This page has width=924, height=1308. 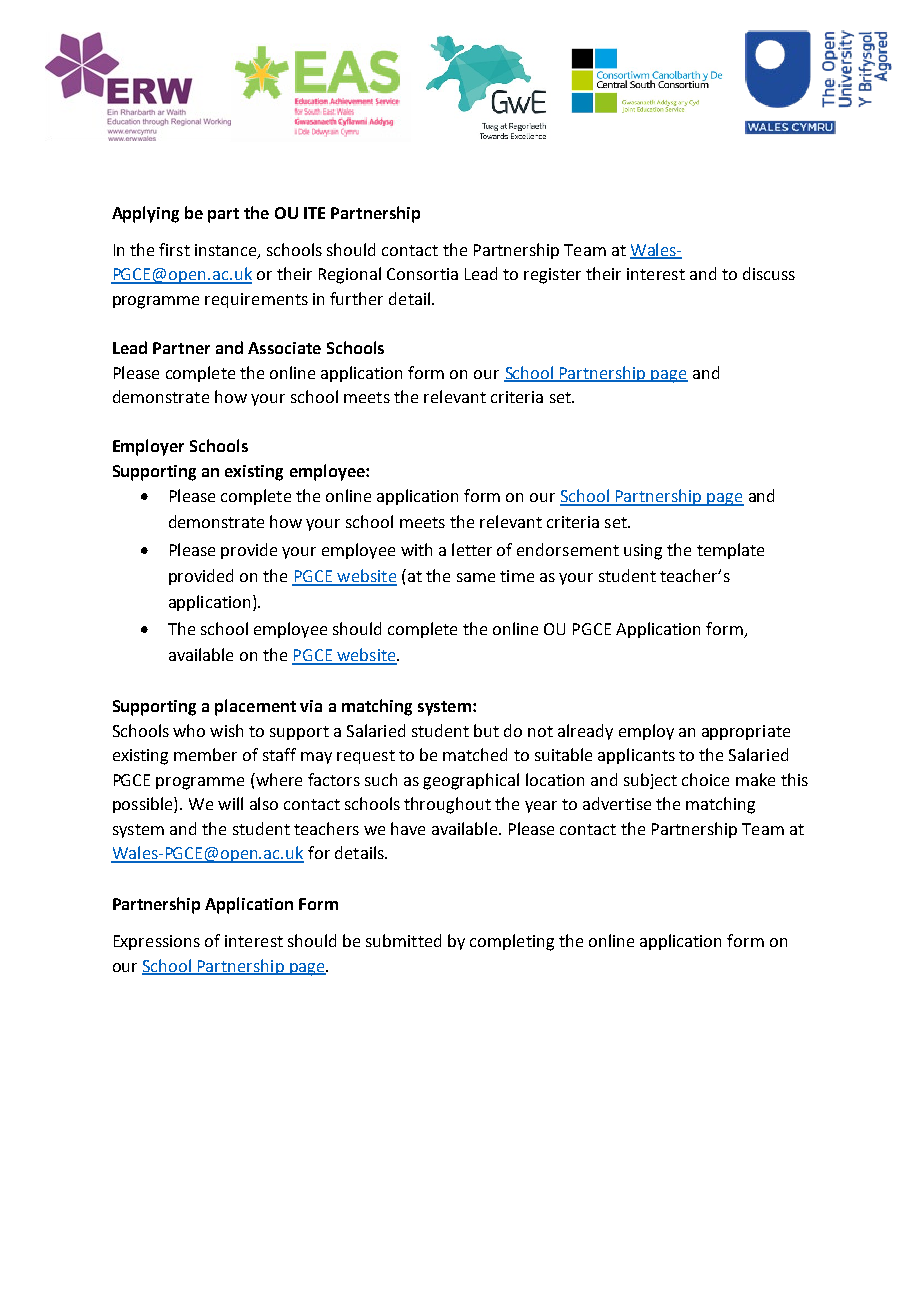 What do you see at coordinates (422, 274) in the page?
I see `Consortia` at bounding box center [422, 274].
